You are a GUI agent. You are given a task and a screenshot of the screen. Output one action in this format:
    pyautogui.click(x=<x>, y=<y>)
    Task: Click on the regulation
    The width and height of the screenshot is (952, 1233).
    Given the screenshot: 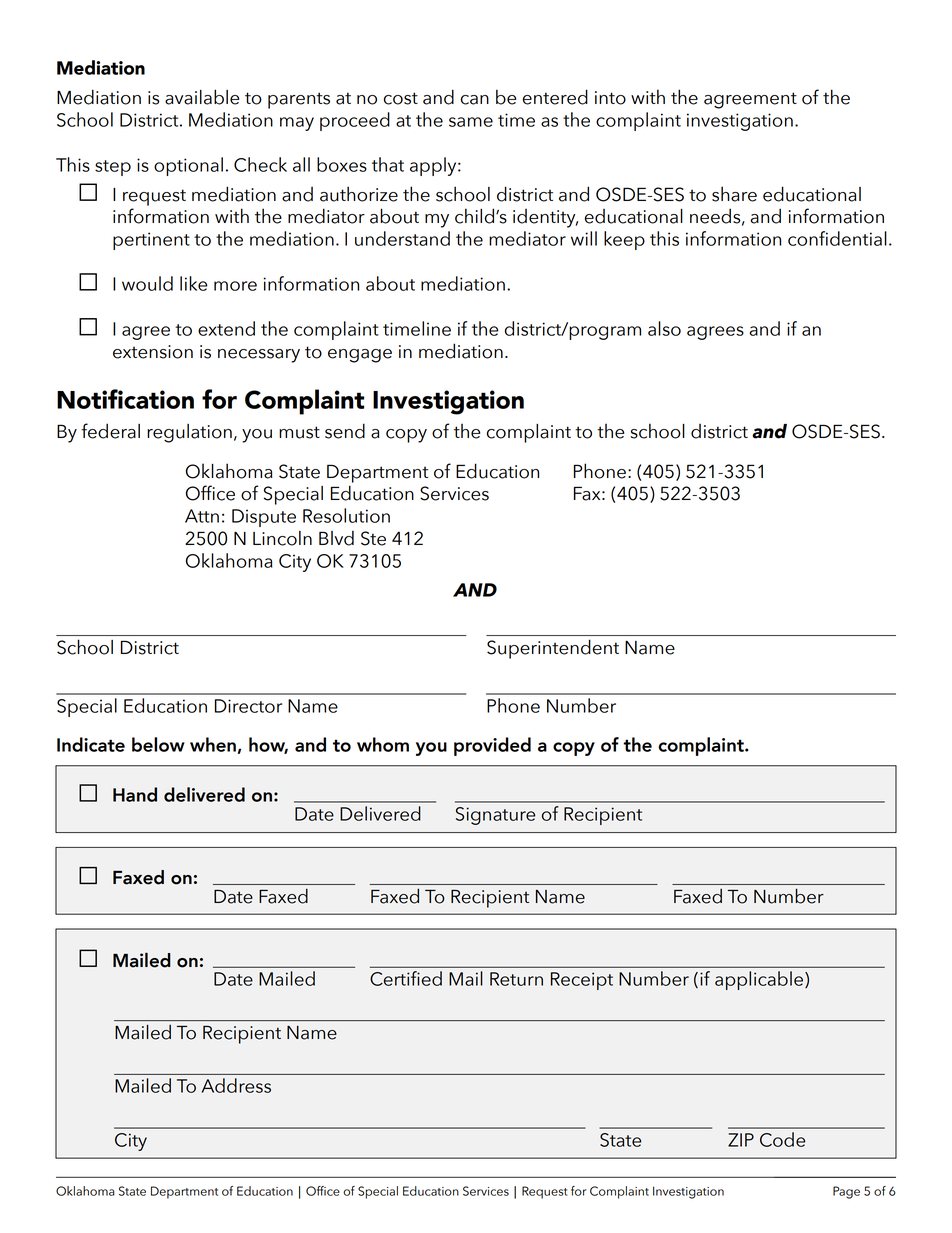 What is the action you would take?
    pyautogui.click(x=189, y=433)
